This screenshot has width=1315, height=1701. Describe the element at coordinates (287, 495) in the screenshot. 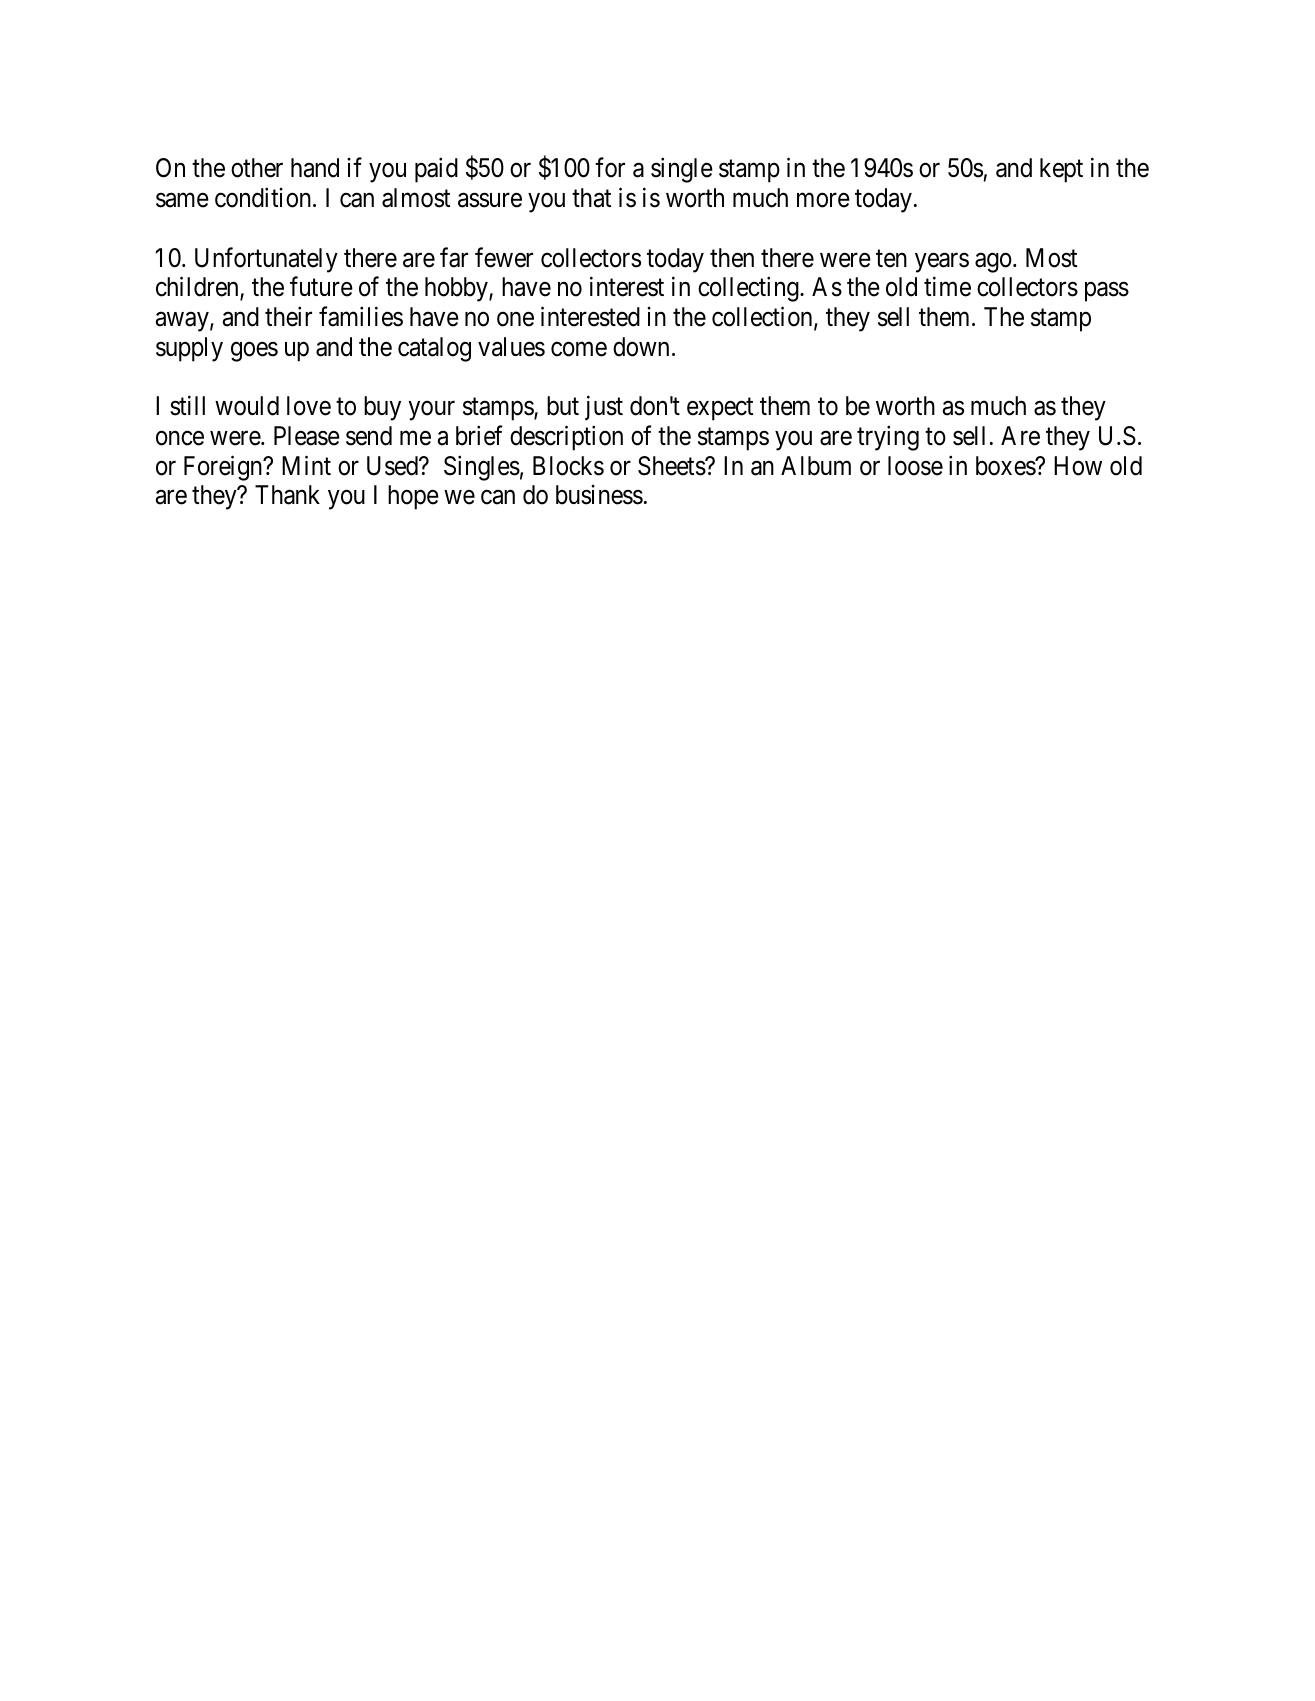

I see `Thank` at that location.
